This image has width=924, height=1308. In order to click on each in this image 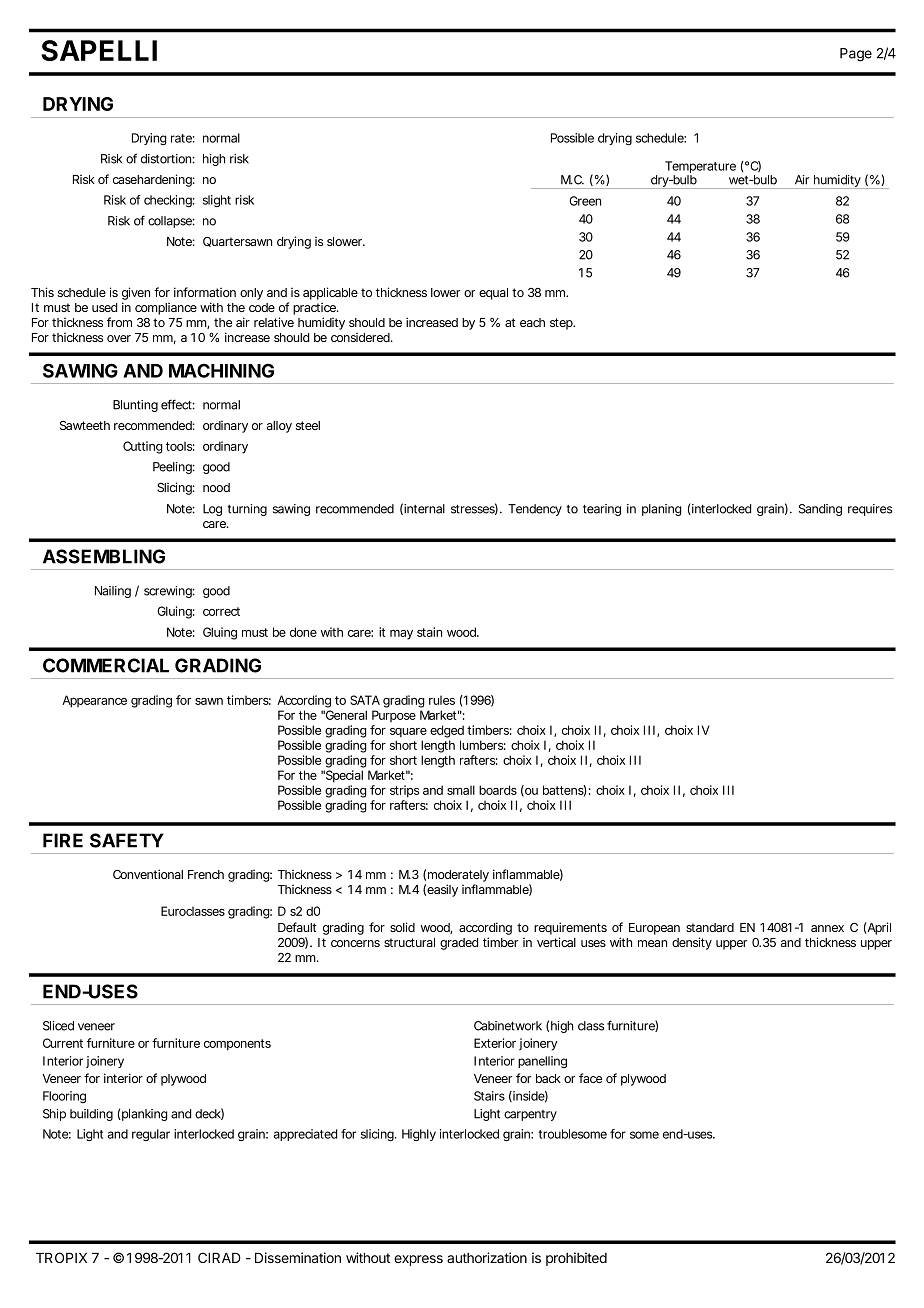, I will do `click(532, 322)`.
